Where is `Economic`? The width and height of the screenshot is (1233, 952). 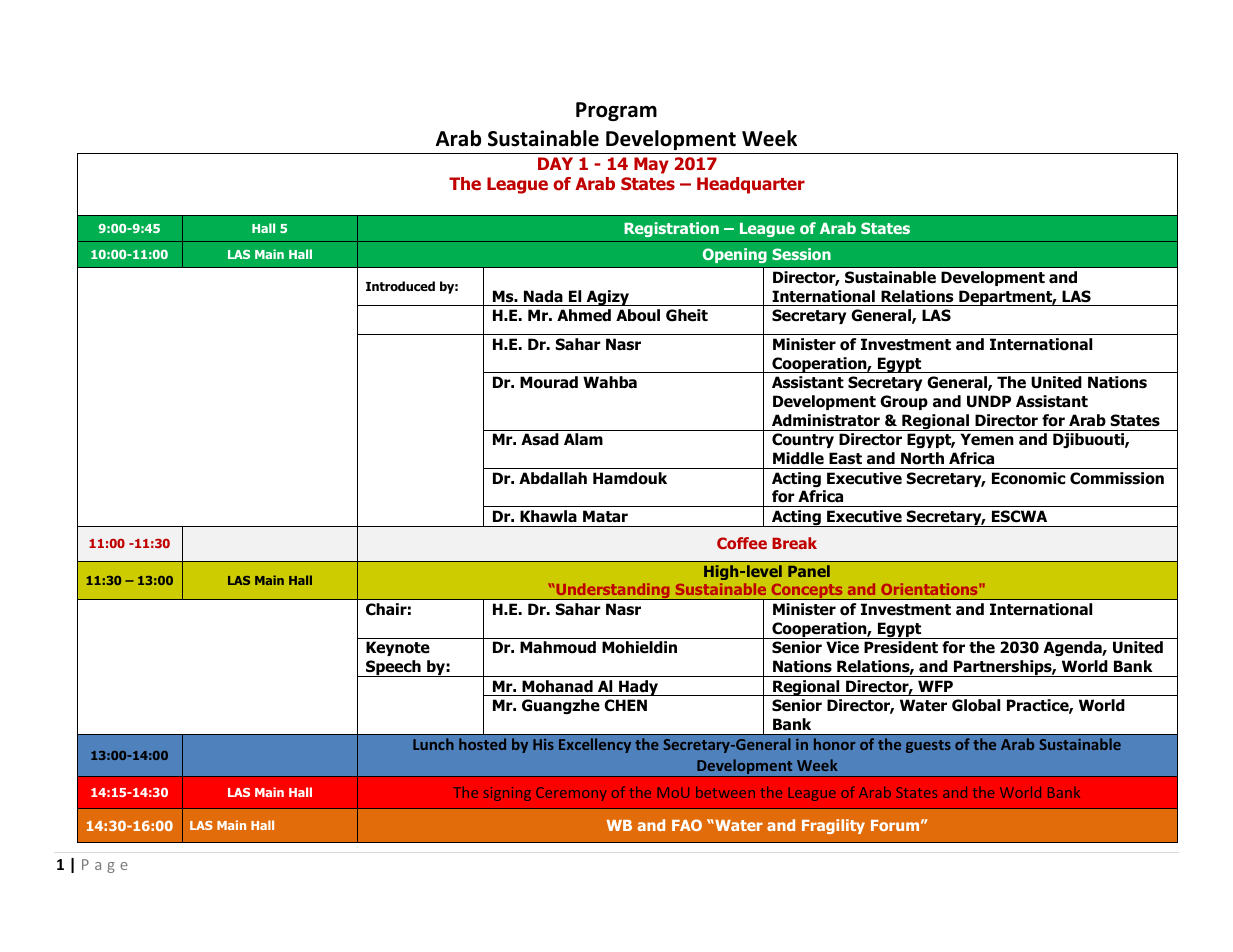
Economic is located at coordinates (1028, 478).
